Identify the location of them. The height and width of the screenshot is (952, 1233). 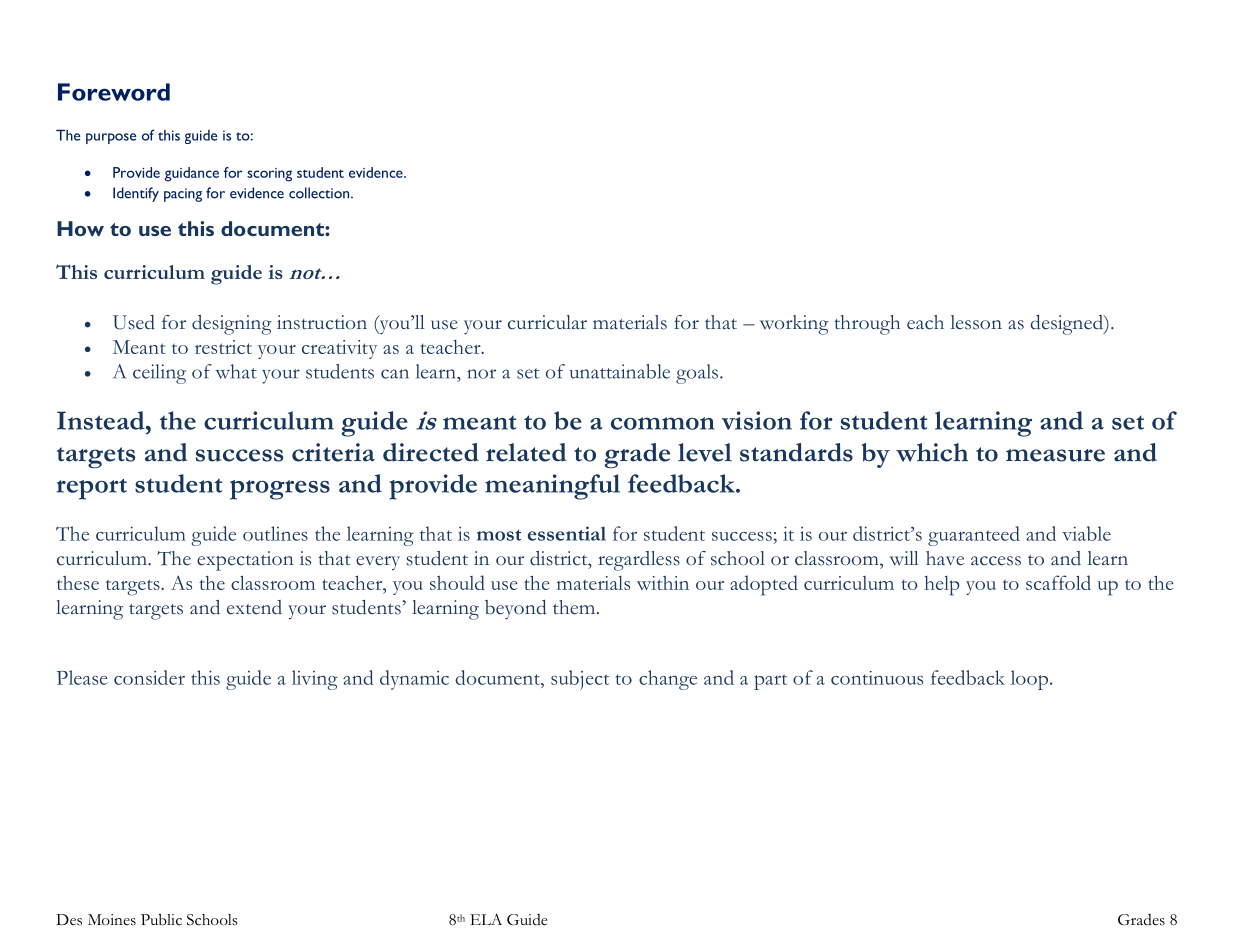
(575, 607).
